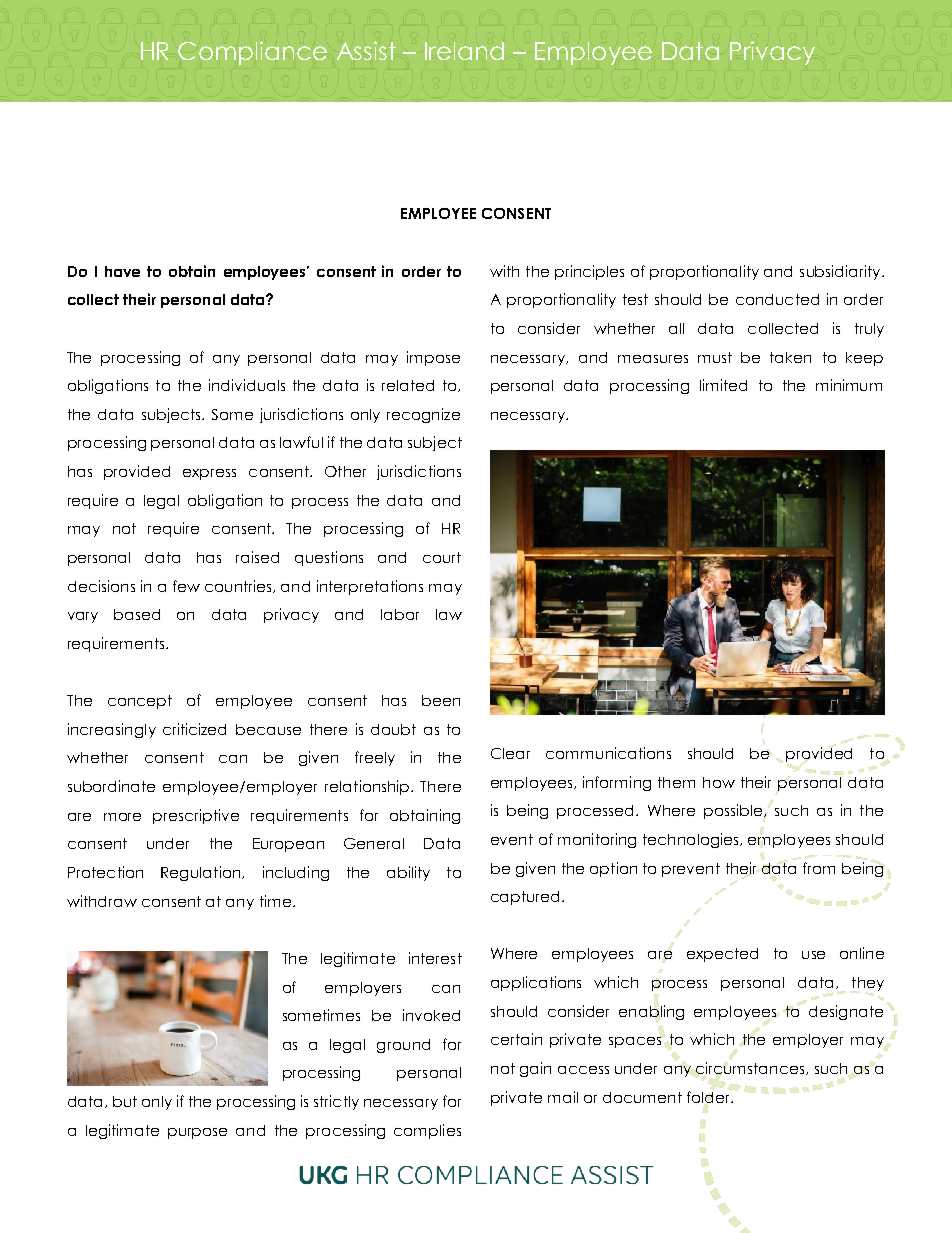  I want to click on taken, so click(790, 357).
